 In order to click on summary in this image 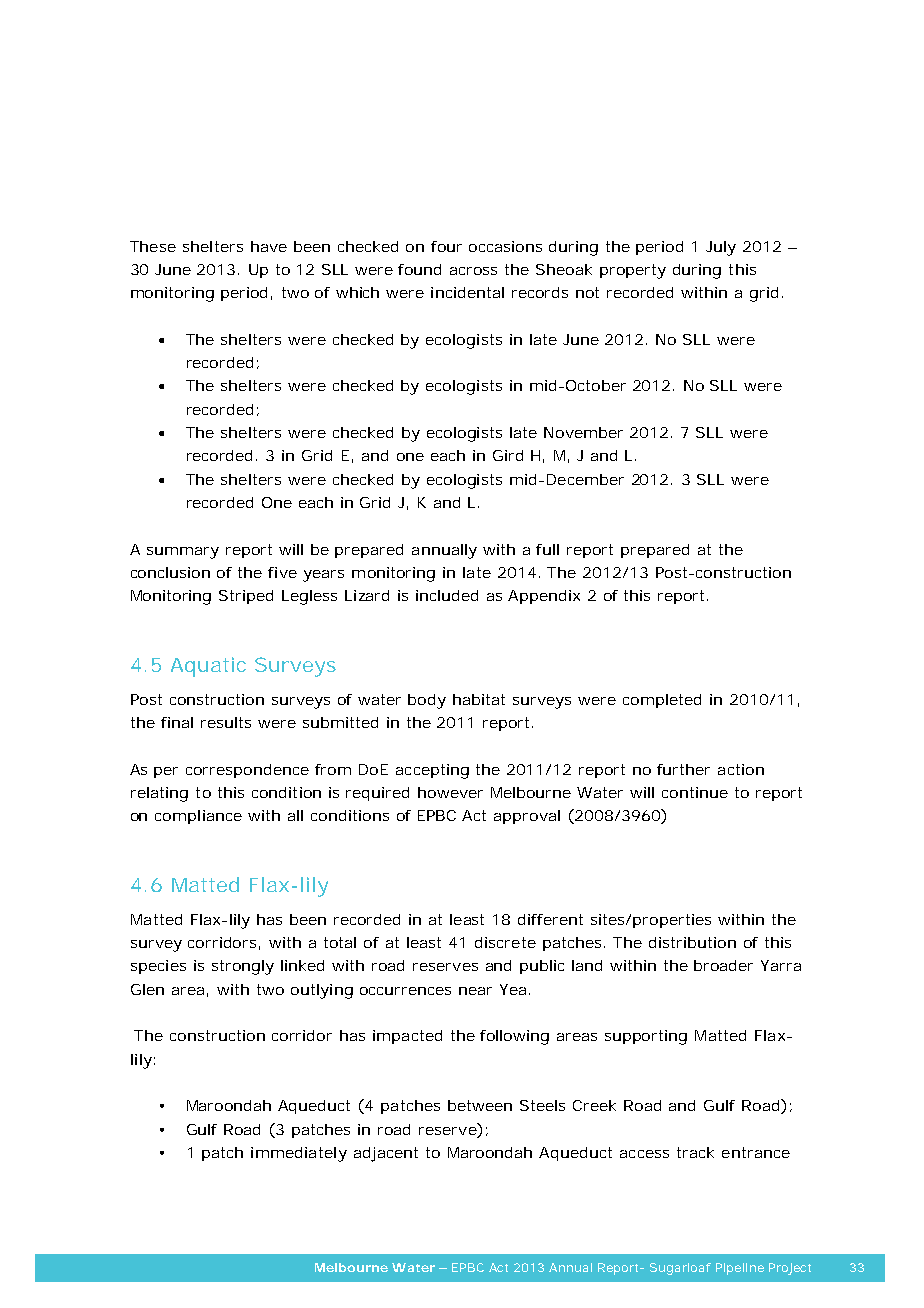, I will do `click(183, 553)`.
